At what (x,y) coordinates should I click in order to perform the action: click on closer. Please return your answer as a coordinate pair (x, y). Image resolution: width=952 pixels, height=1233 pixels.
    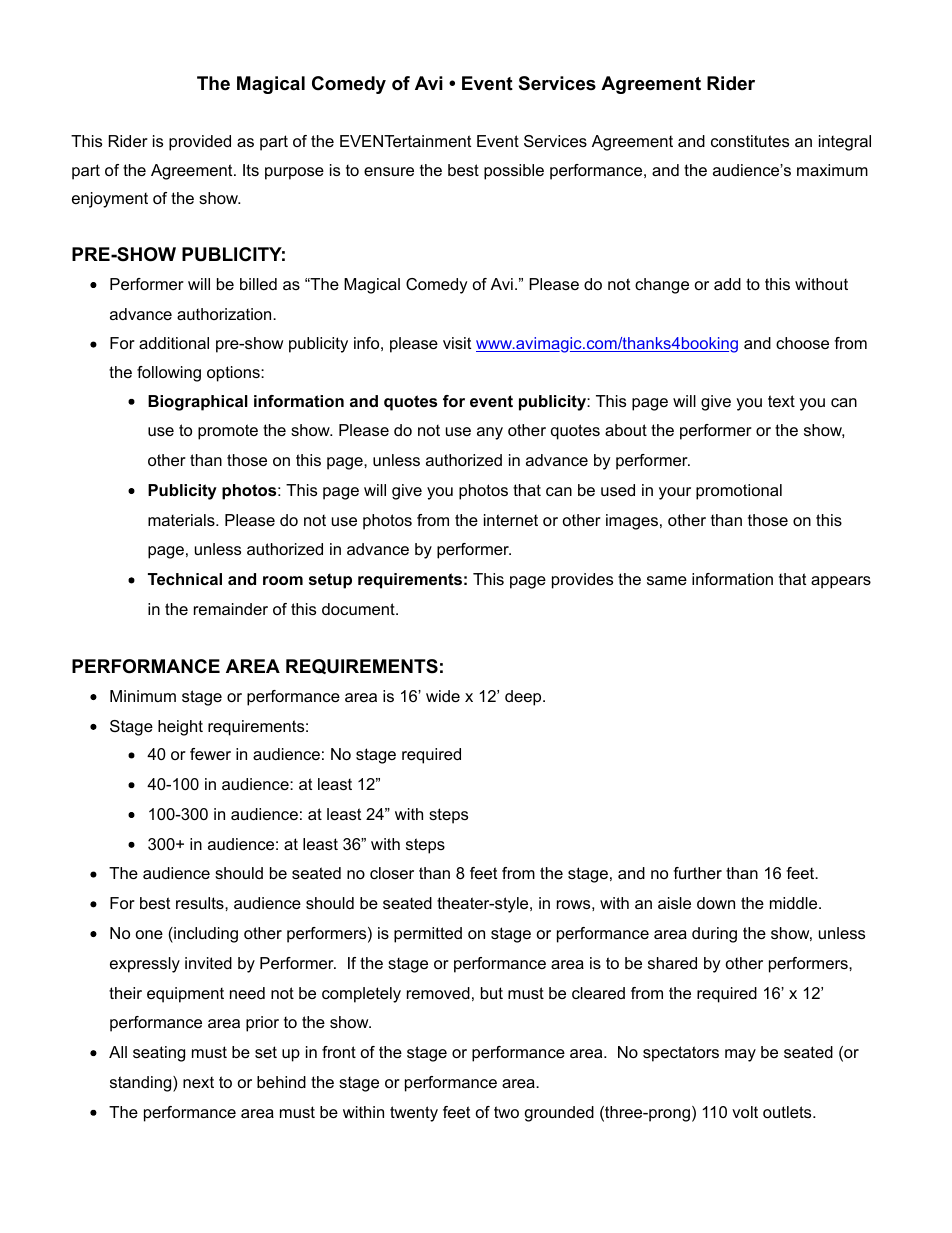
    Looking at the image, I should click on (392, 873).
